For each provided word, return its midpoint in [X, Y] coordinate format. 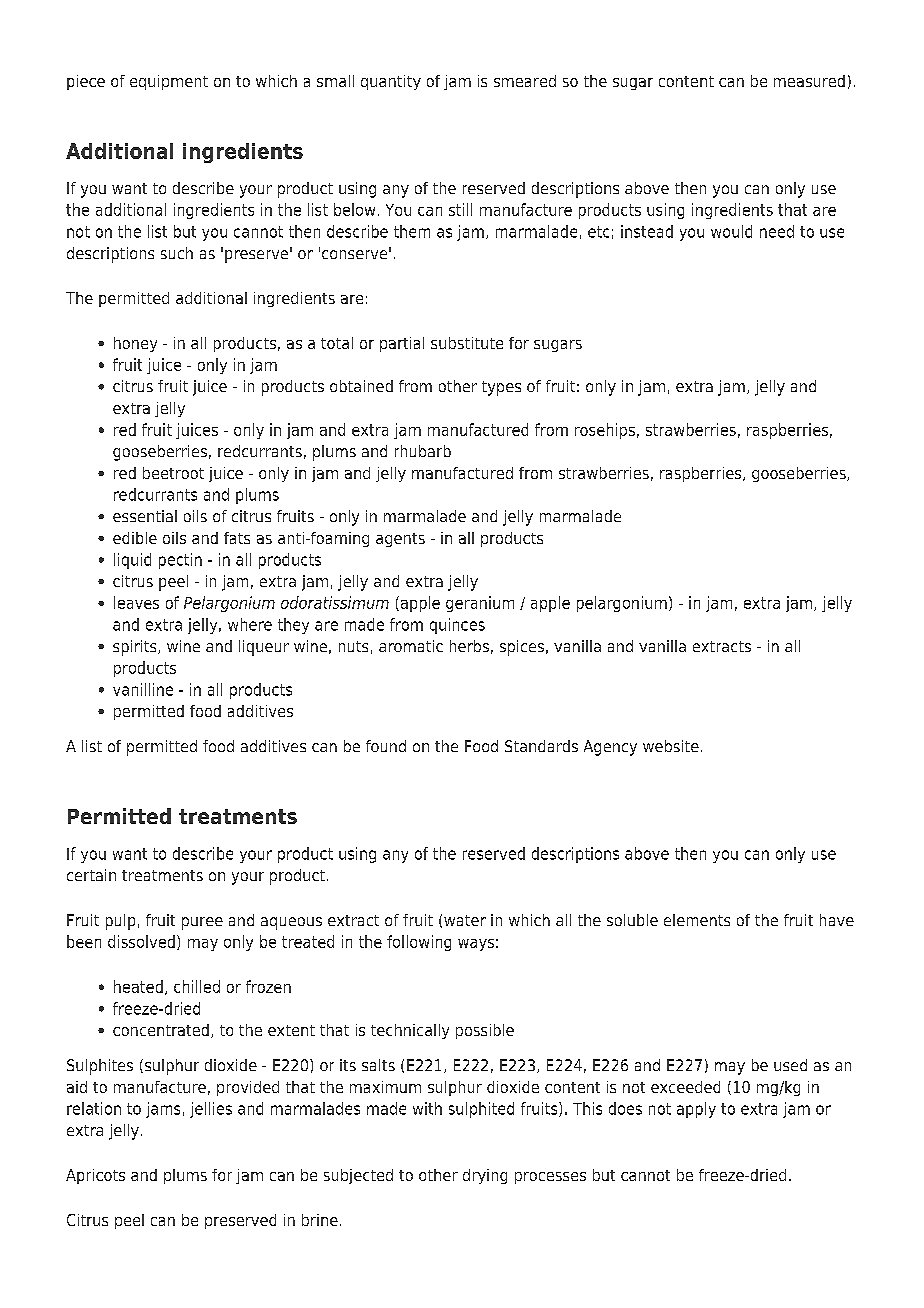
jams [163, 1110]
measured [809, 81]
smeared [525, 81]
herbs [469, 646]
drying [485, 1176]
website [671, 746]
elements [697, 920]
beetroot [173, 473]
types [501, 388]
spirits [136, 648]
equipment [169, 82]
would [731, 231]
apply [696, 1110]
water [465, 920]
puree [202, 923]
